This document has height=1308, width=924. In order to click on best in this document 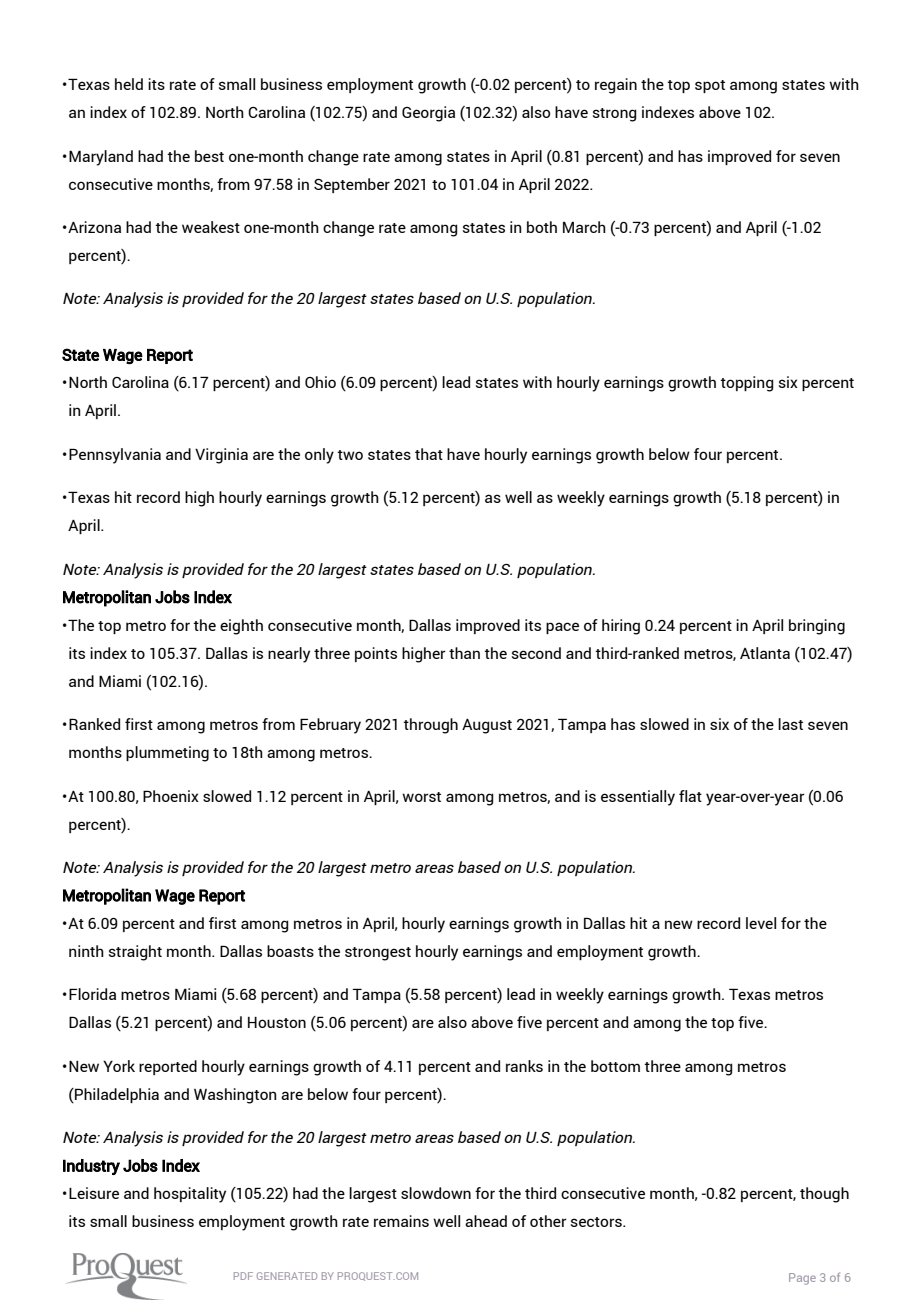, I will do `click(209, 156)`.
